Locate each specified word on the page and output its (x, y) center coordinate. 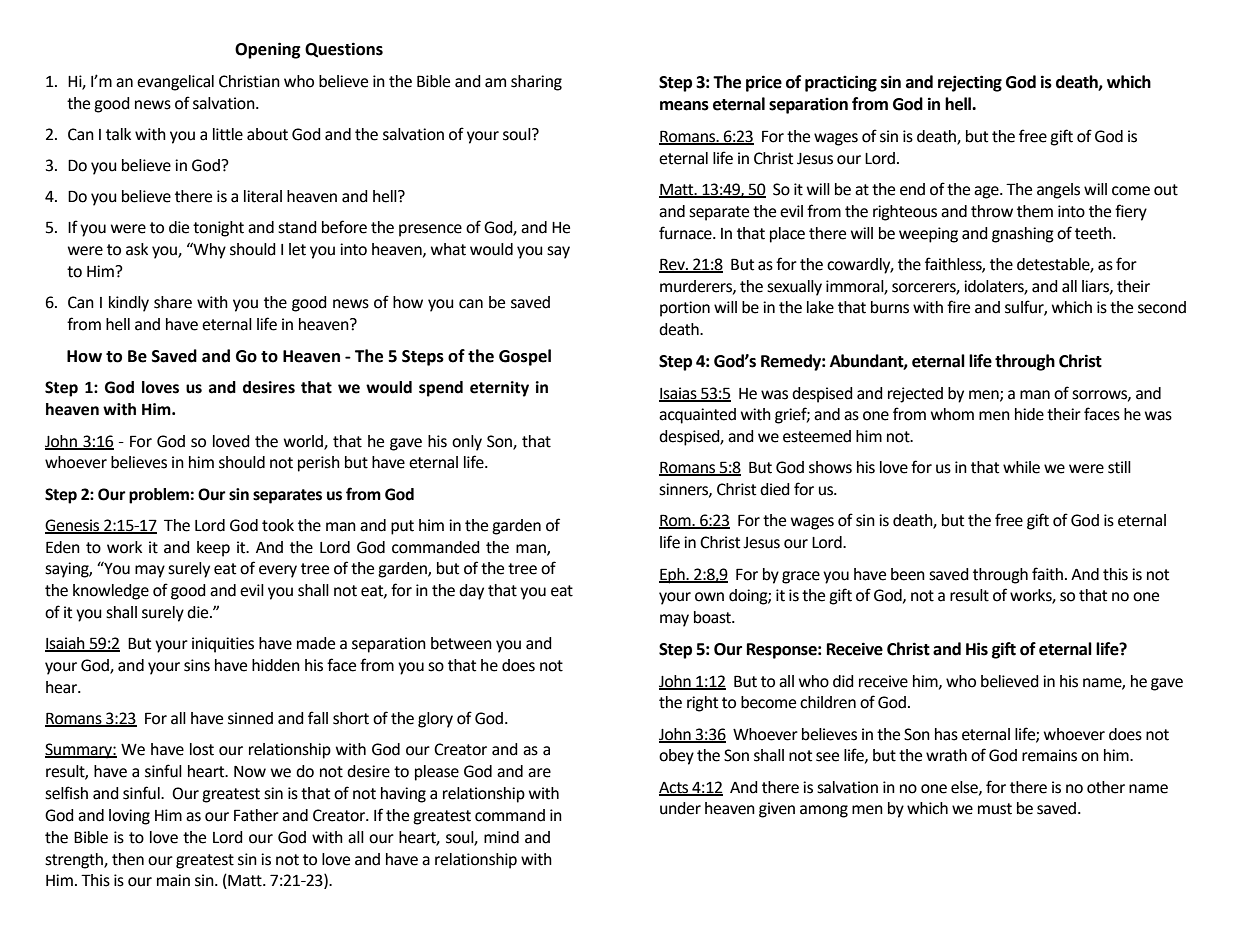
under (680, 808)
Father (256, 815)
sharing (536, 83)
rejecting (970, 83)
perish (319, 464)
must (995, 809)
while (1021, 467)
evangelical (175, 83)
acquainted (697, 416)
